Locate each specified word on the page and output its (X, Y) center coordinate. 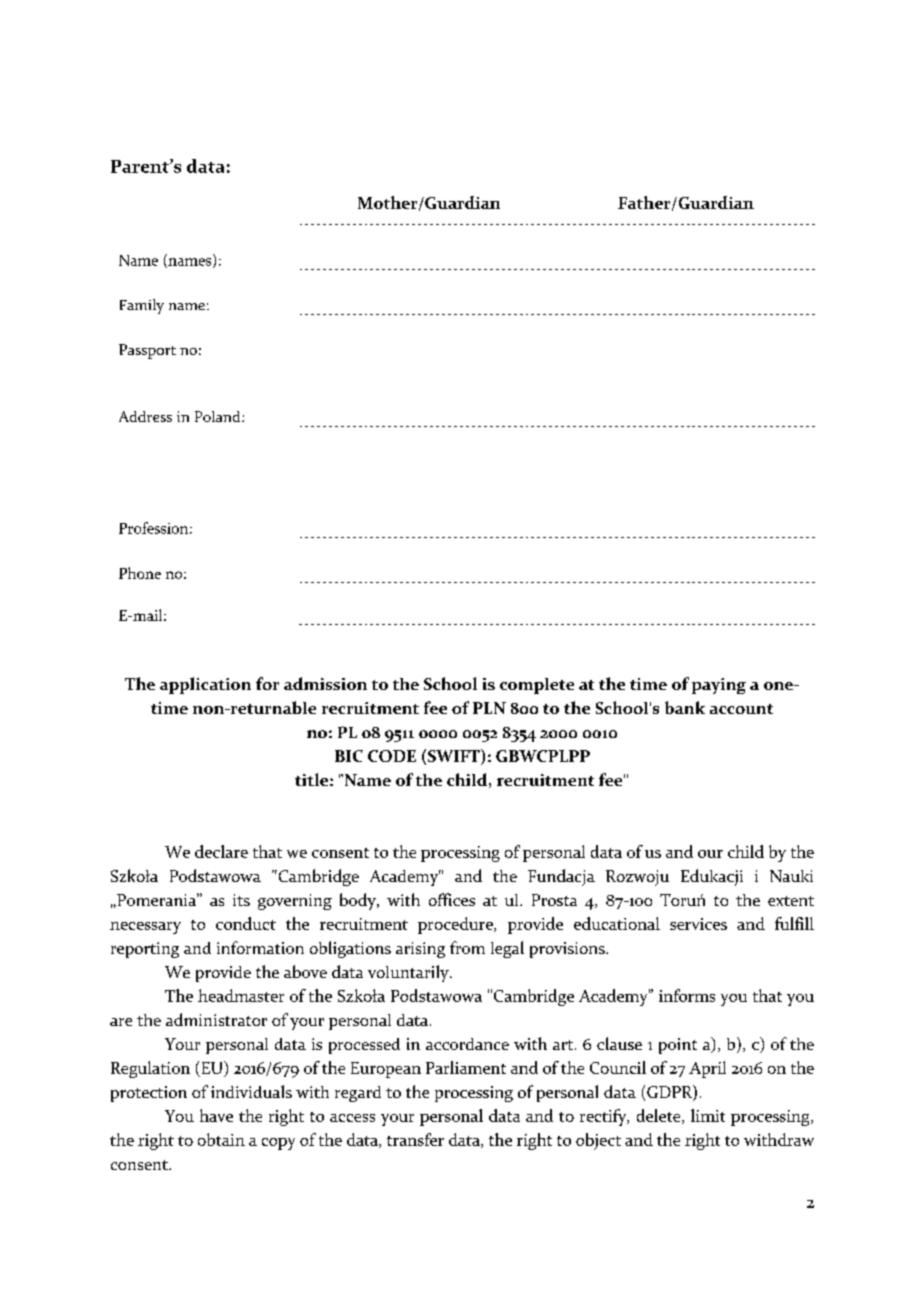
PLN (489, 708)
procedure (456, 925)
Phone (140, 573)
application (205, 685)
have (216, 1115)
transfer (415, 1139)
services (698, 924)
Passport (147, 351)
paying (719, 686)
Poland (219, 416)
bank (685, 707)
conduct (246, 923)
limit (708, 1115)
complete (537, 686)
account (741, 709)
